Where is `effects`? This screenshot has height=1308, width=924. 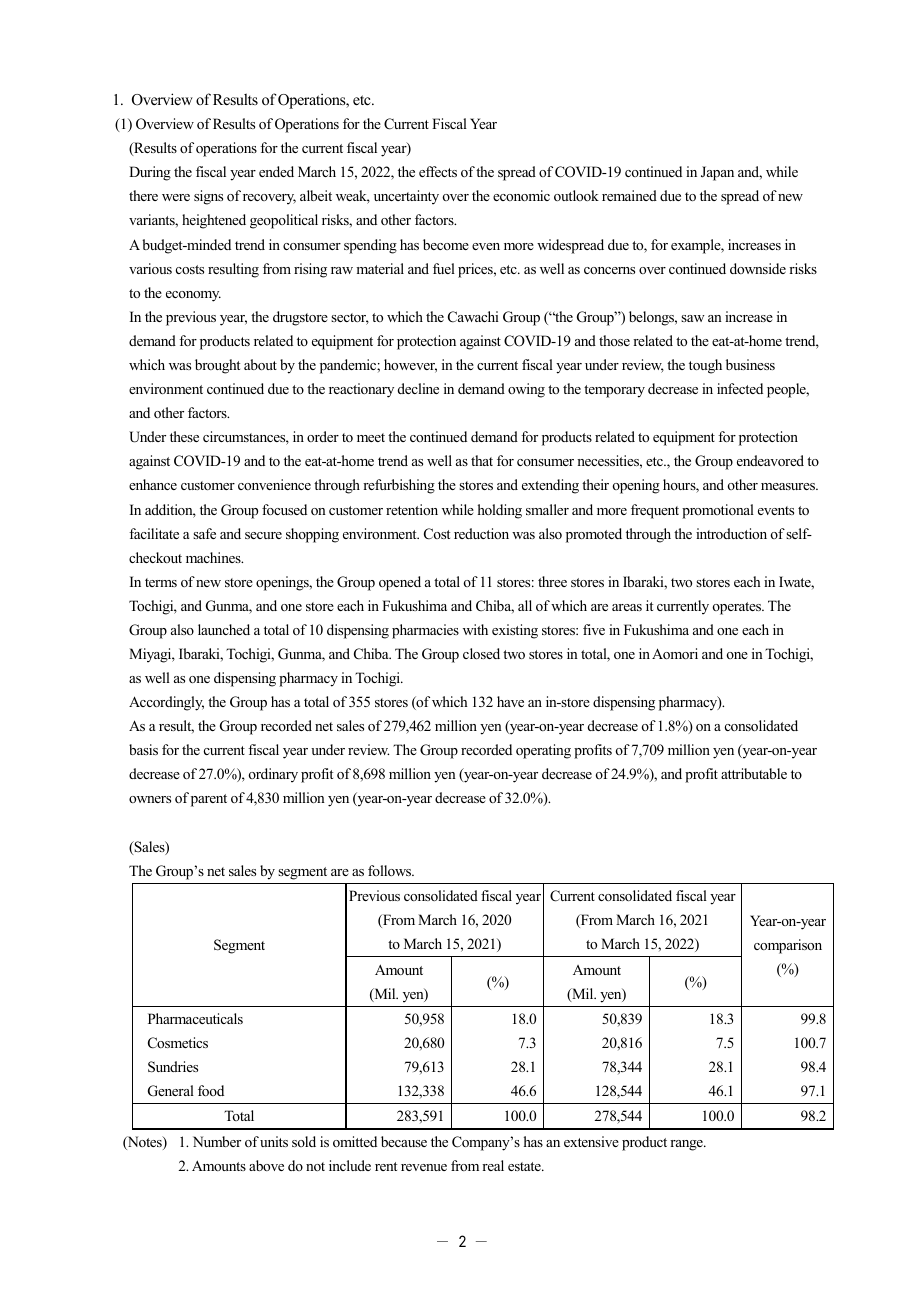
effects is located at coordinates (438, 171).
